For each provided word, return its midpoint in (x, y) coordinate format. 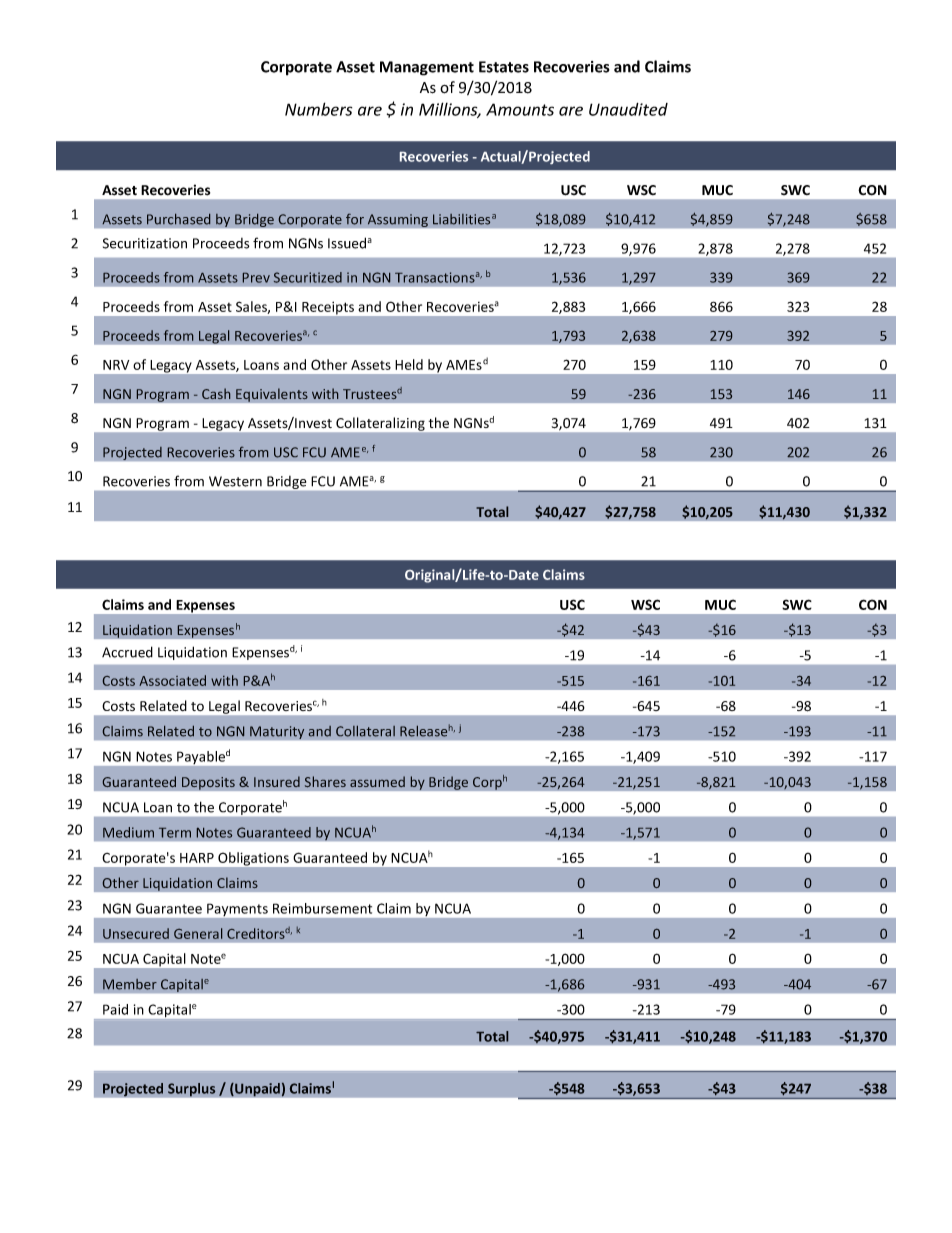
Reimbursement (322, 908)
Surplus (192, 1090)
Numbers (318, 109)
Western (235, 481)
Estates (504, 67)
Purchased (178, 219)
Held (409, 364)
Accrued (127, 652)
